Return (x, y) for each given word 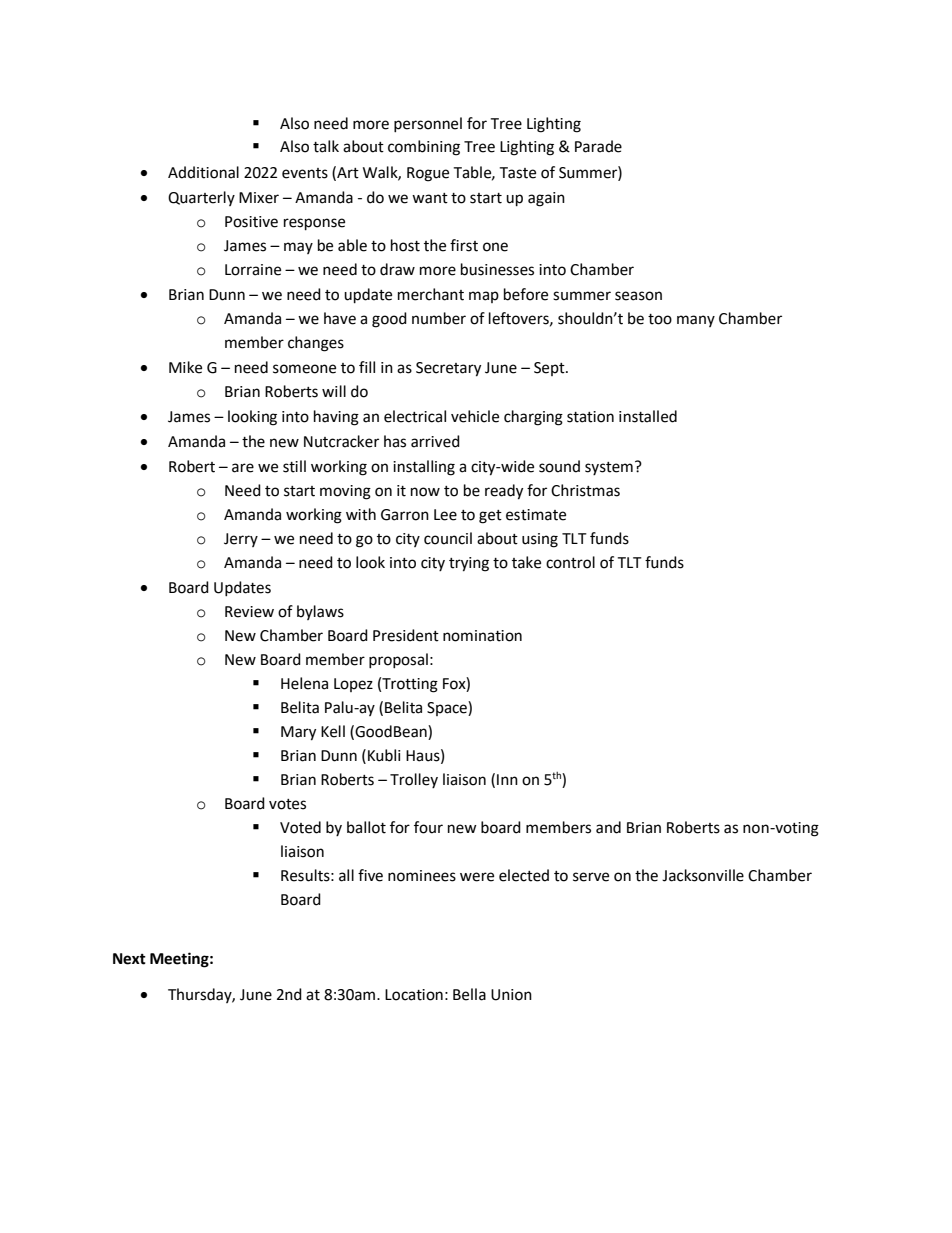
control (570, 562)
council (448, 538)
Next (129, 959)
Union (511, 995)
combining (424, 148)
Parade (598, 146)
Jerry (241, 540)
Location (414, 995)
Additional (203, 172)
